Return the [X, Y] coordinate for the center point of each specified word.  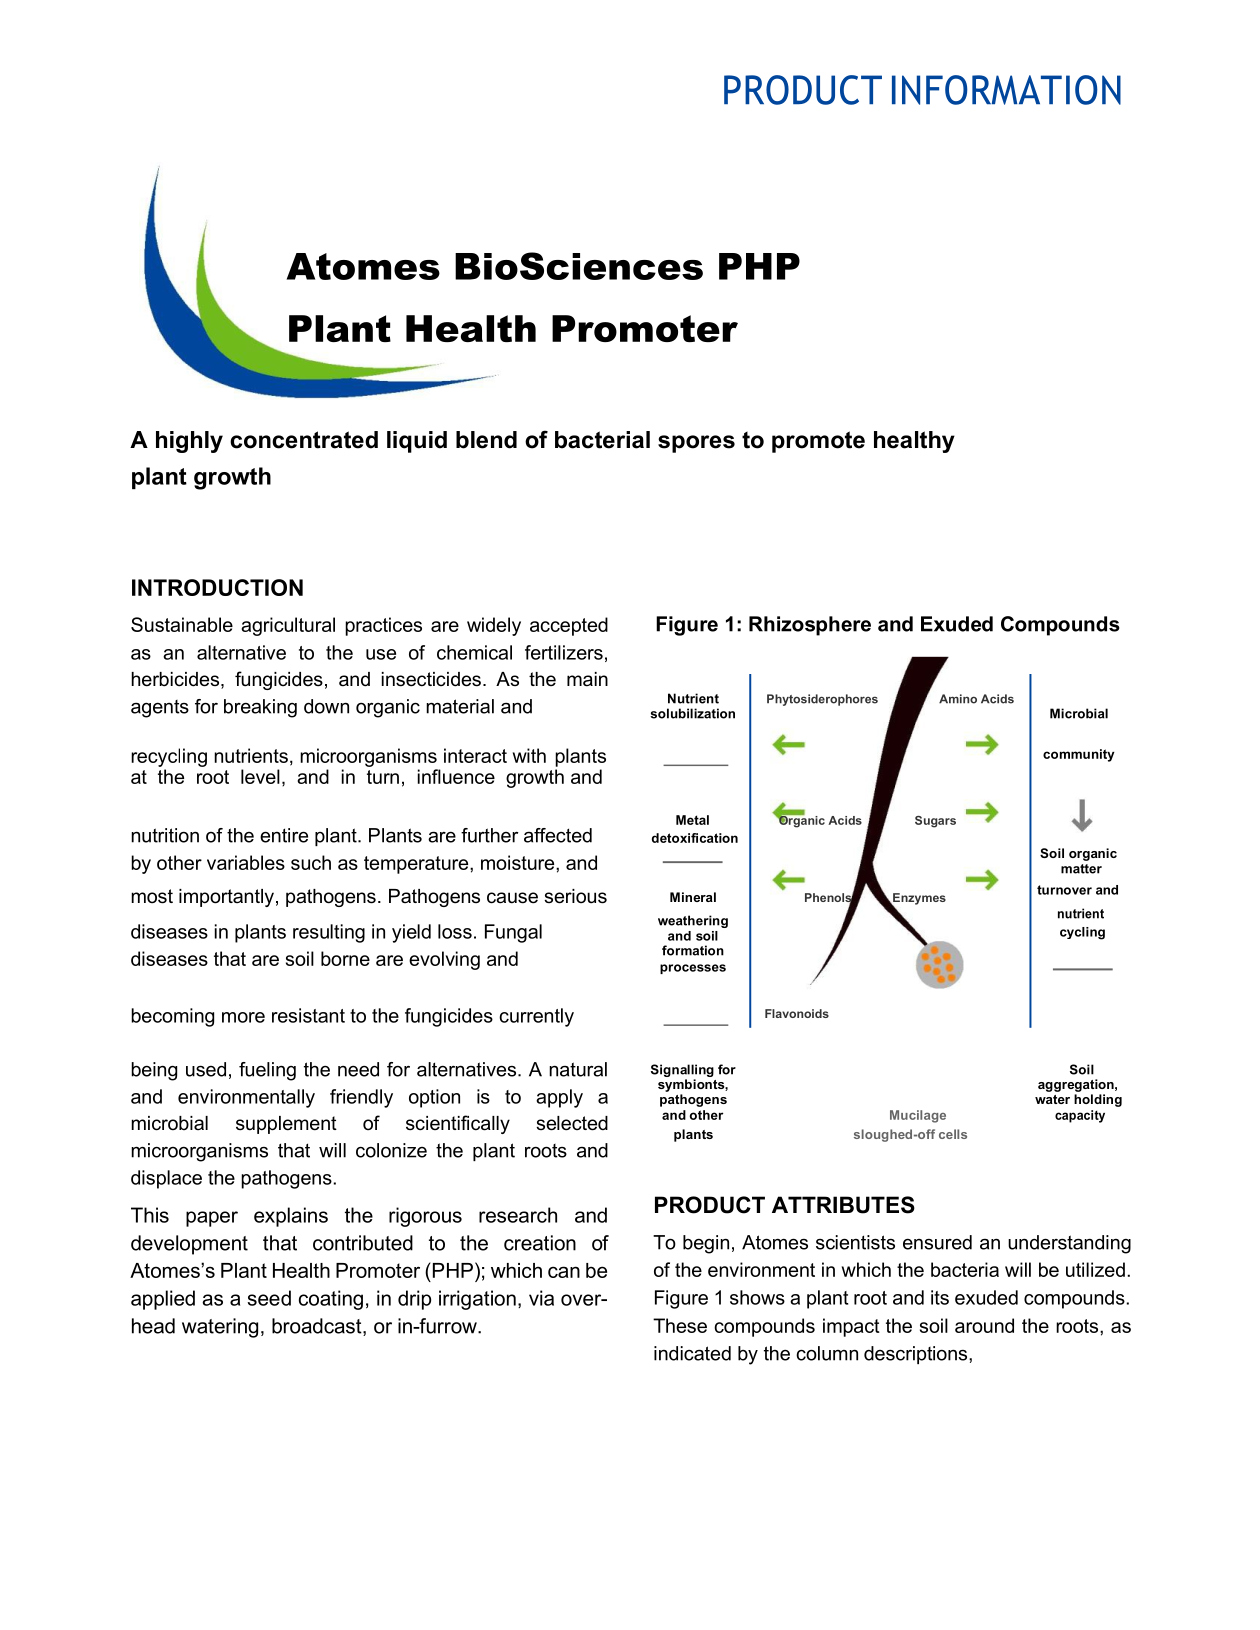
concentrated [304, 440]
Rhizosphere [810, 626]
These [680, 1325]
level [260, 776]
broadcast [318, 1327]
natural [578, 1069]
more [243, 1017]
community [1079, 755]
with [529, 755]
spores [696, 444]
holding [1098, 1100]
